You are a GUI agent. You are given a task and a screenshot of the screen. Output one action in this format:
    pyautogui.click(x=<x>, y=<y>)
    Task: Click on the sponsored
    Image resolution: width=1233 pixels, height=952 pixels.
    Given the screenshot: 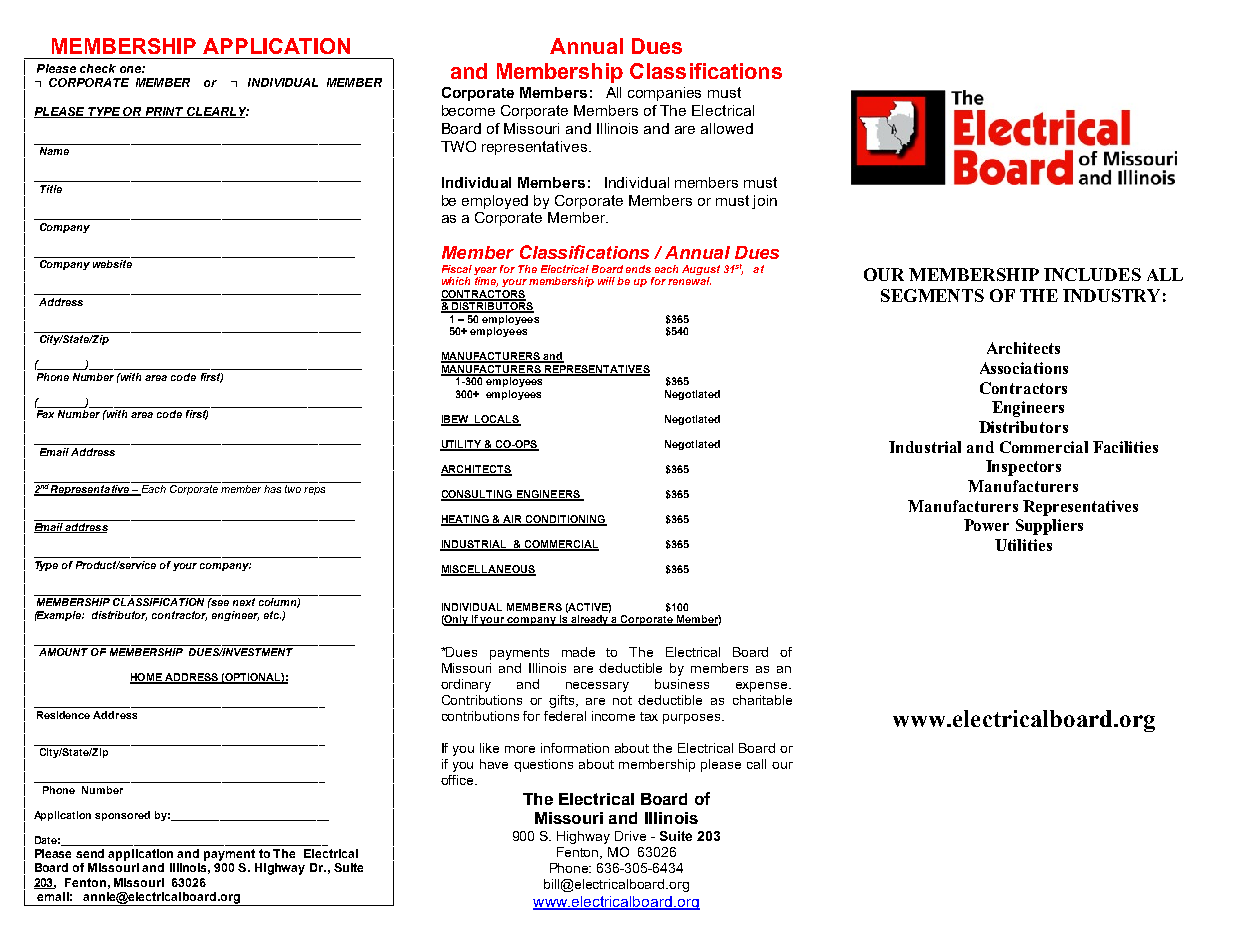 What is the action you would take?
    pyautogui.click(x=122, y=816)
